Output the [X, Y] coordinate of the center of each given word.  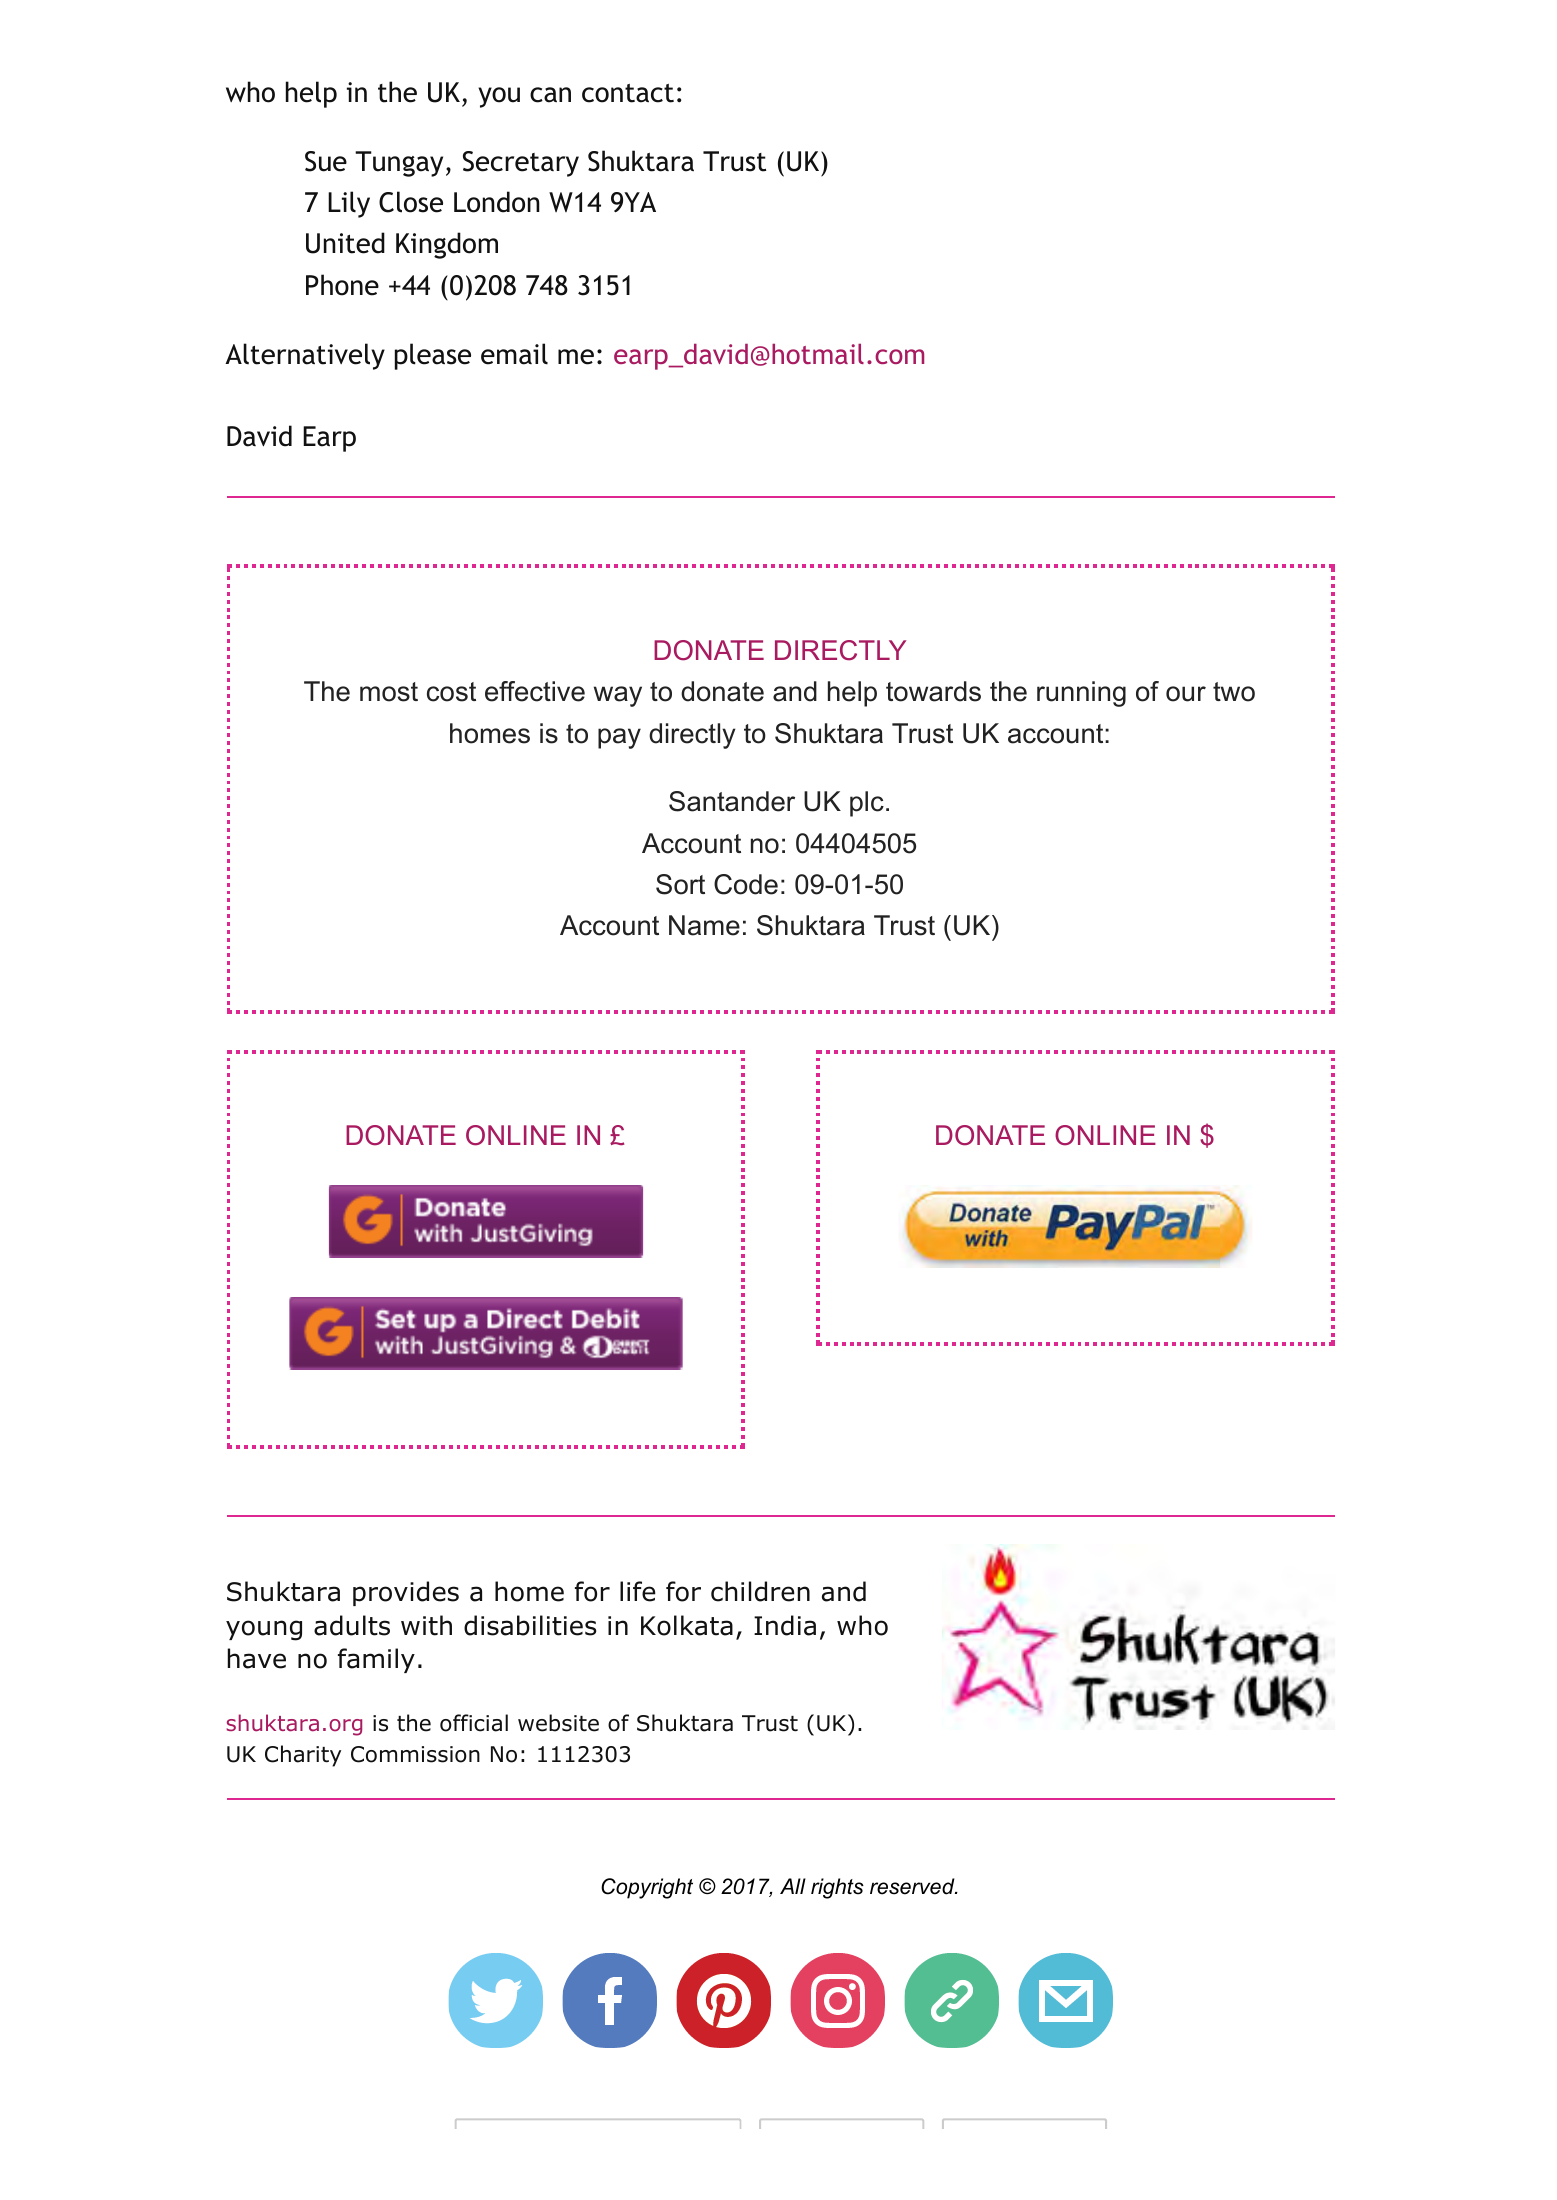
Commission [415, 1754]
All [793, 1886]
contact [628, 93]
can [550, 95]
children [760, 1591]
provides [406, 1593]
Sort [680, 884]
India [785, 1625]
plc [867, 804]
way [618, 696]
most [389, 692]
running [1081, 694]
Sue [326, 161]
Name [704, 925]
